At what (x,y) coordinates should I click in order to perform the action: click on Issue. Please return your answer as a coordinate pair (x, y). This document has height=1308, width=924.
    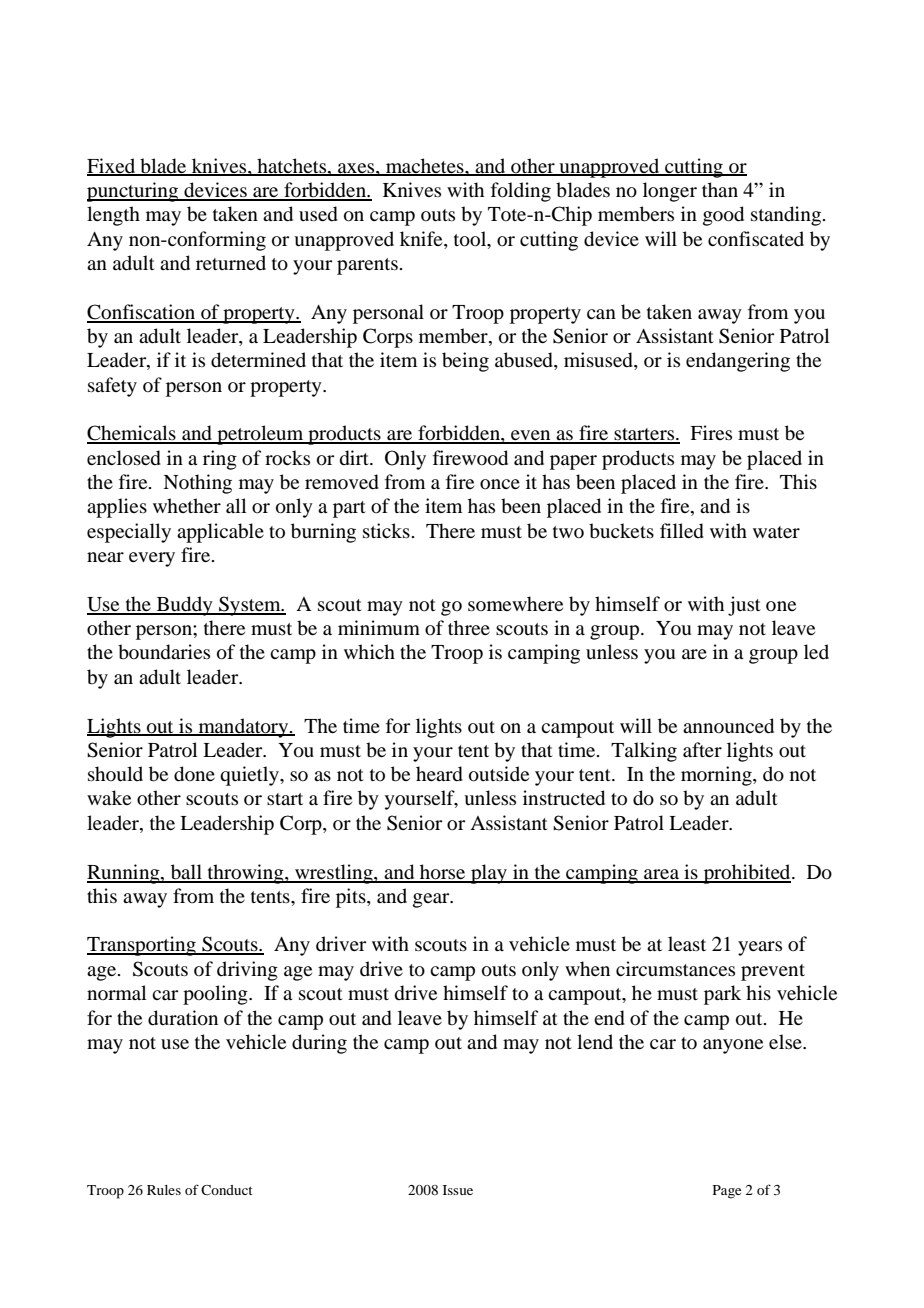
    Looking at the image, I should click on (458, 1190).
